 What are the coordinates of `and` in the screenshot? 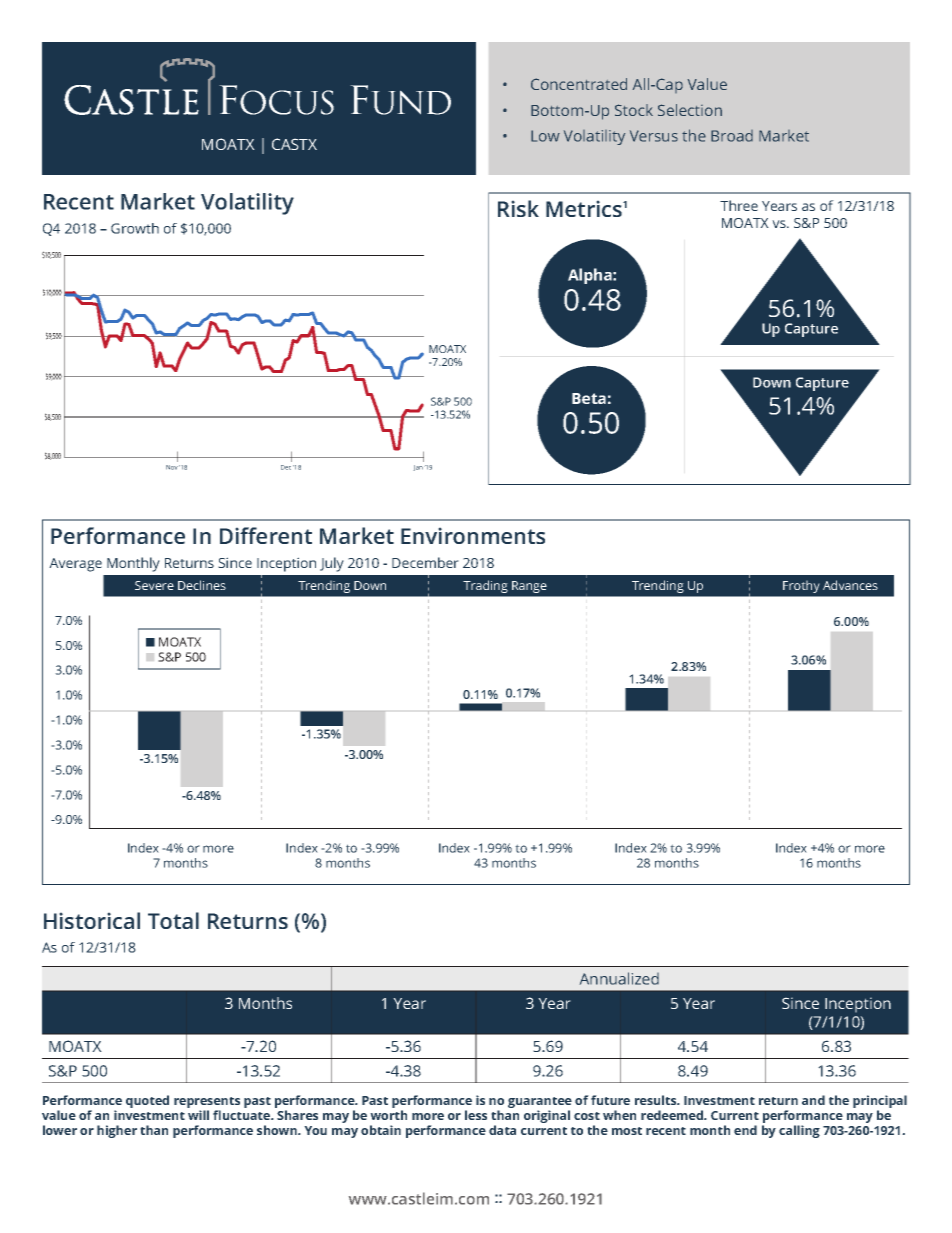 It's located at (813, 1100).
